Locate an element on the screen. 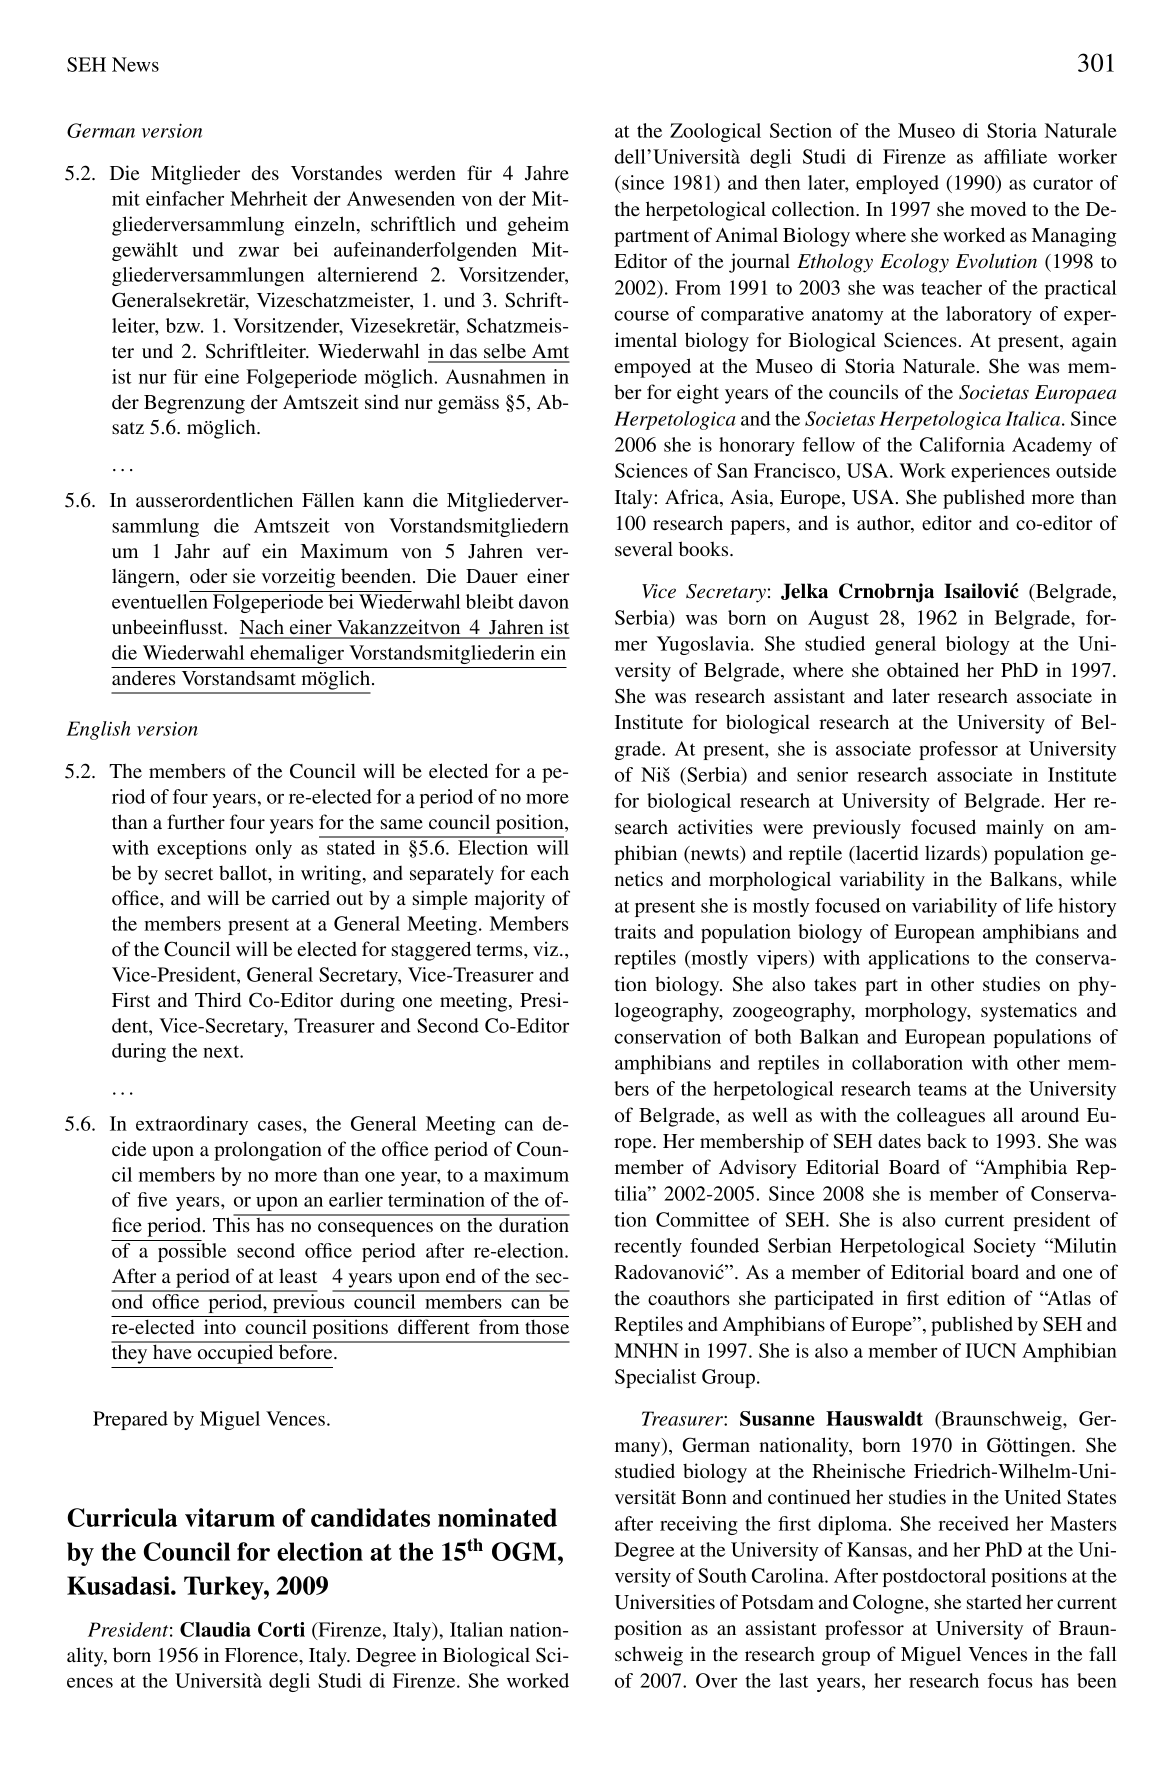 The image size is (1163, 1769). Italian is located at coordinates (476, 1629).
